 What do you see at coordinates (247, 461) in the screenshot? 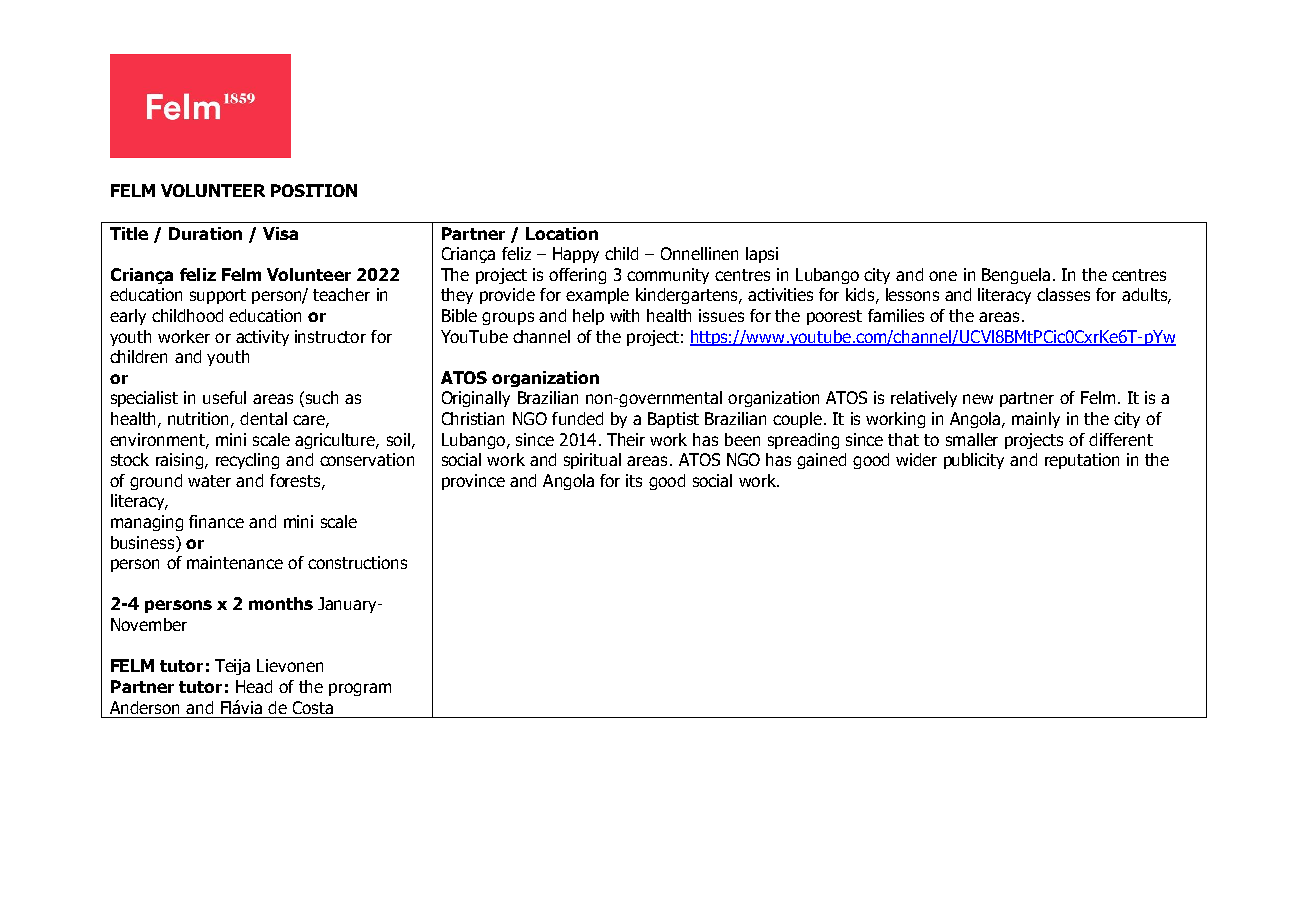
I see `recycling` at bounding box center [247, 461].
